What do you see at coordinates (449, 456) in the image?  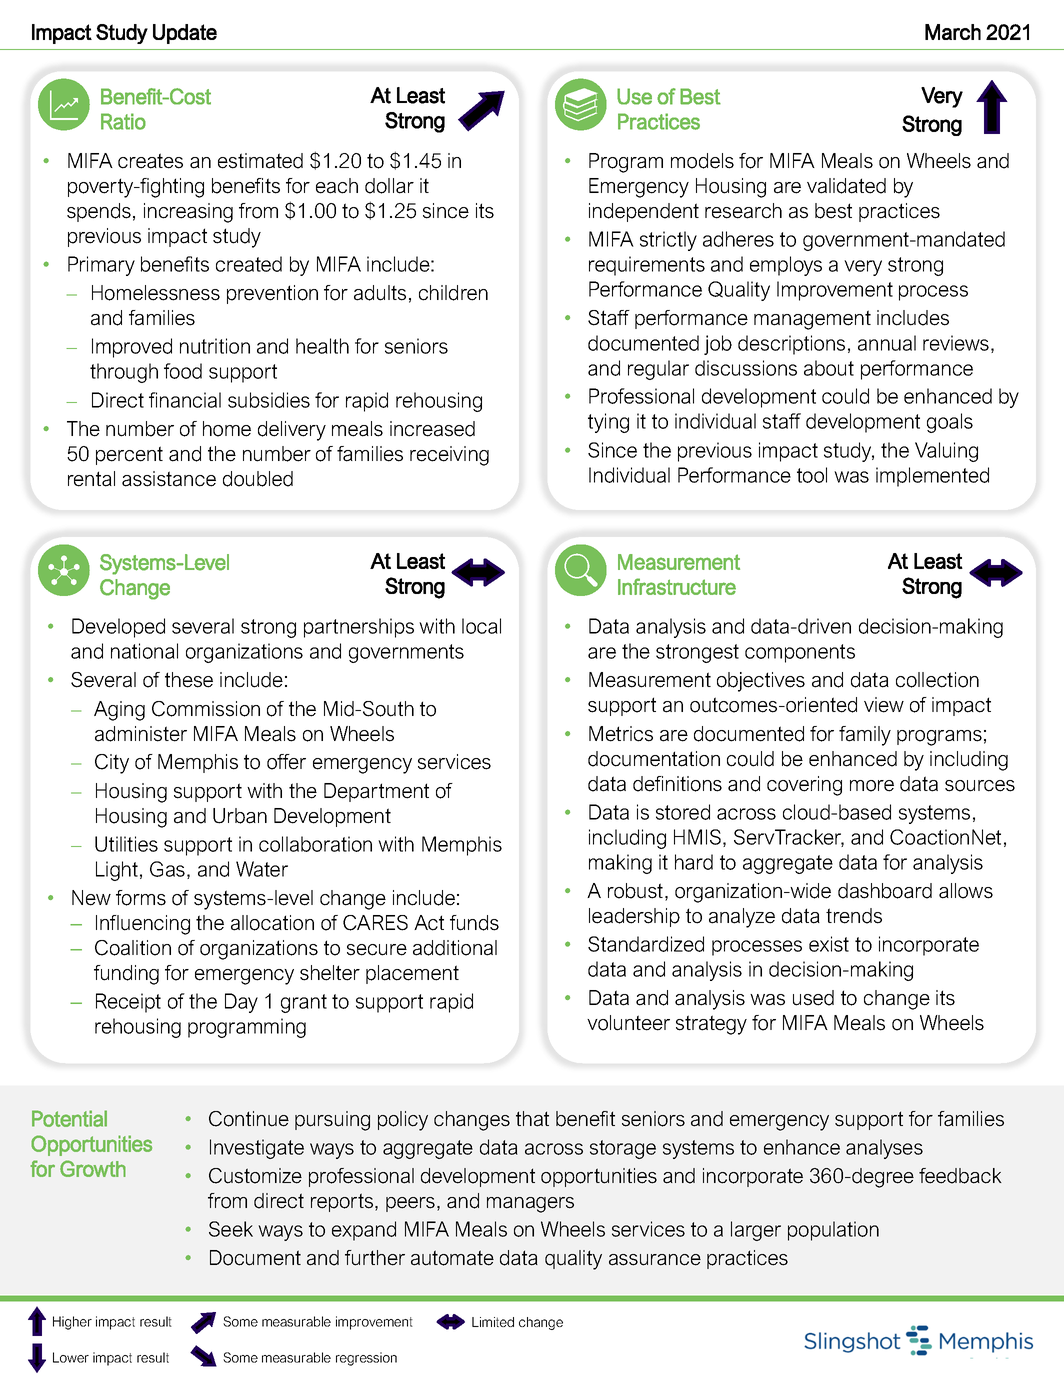 I see `receiving` at bounding box center [449, 456].
